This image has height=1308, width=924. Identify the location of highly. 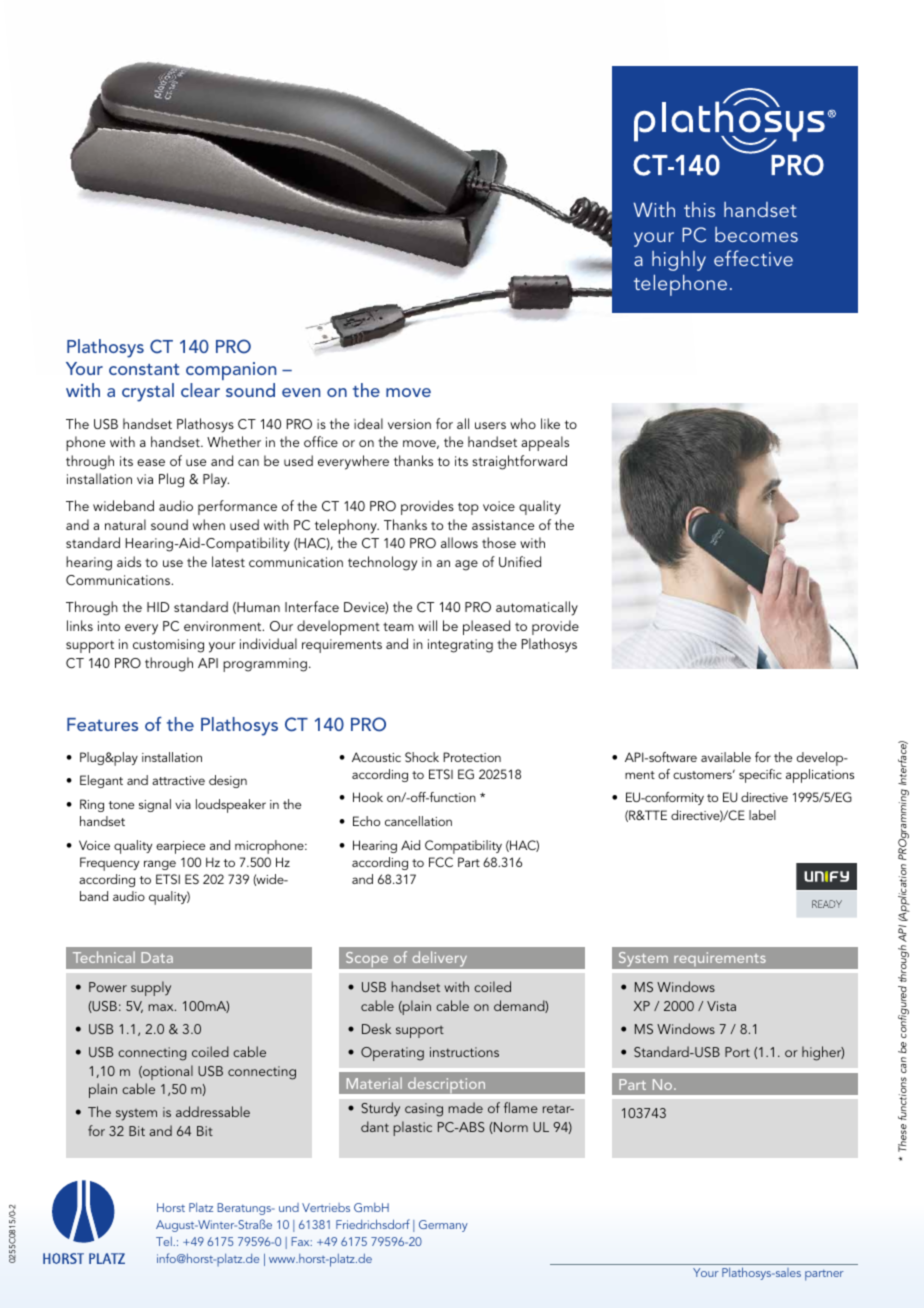
(679, 261).
